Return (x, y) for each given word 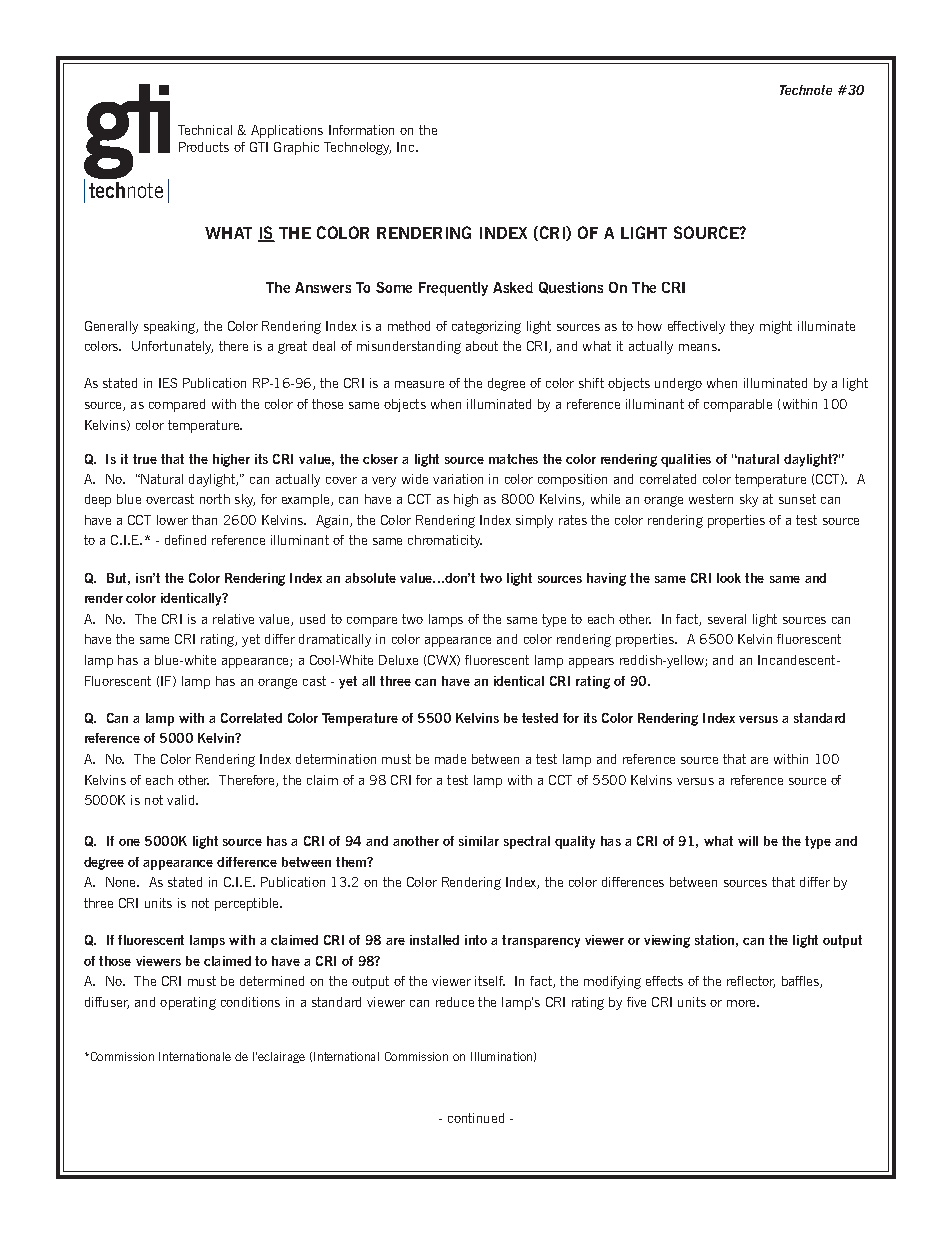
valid (182, 800)
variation (458, 479)
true (145, 459)
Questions (571, 288)
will (748, 841)
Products (204, 147)
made (450, 759)
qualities (686, 460)
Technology (357, 148)
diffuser (107, 1003)
